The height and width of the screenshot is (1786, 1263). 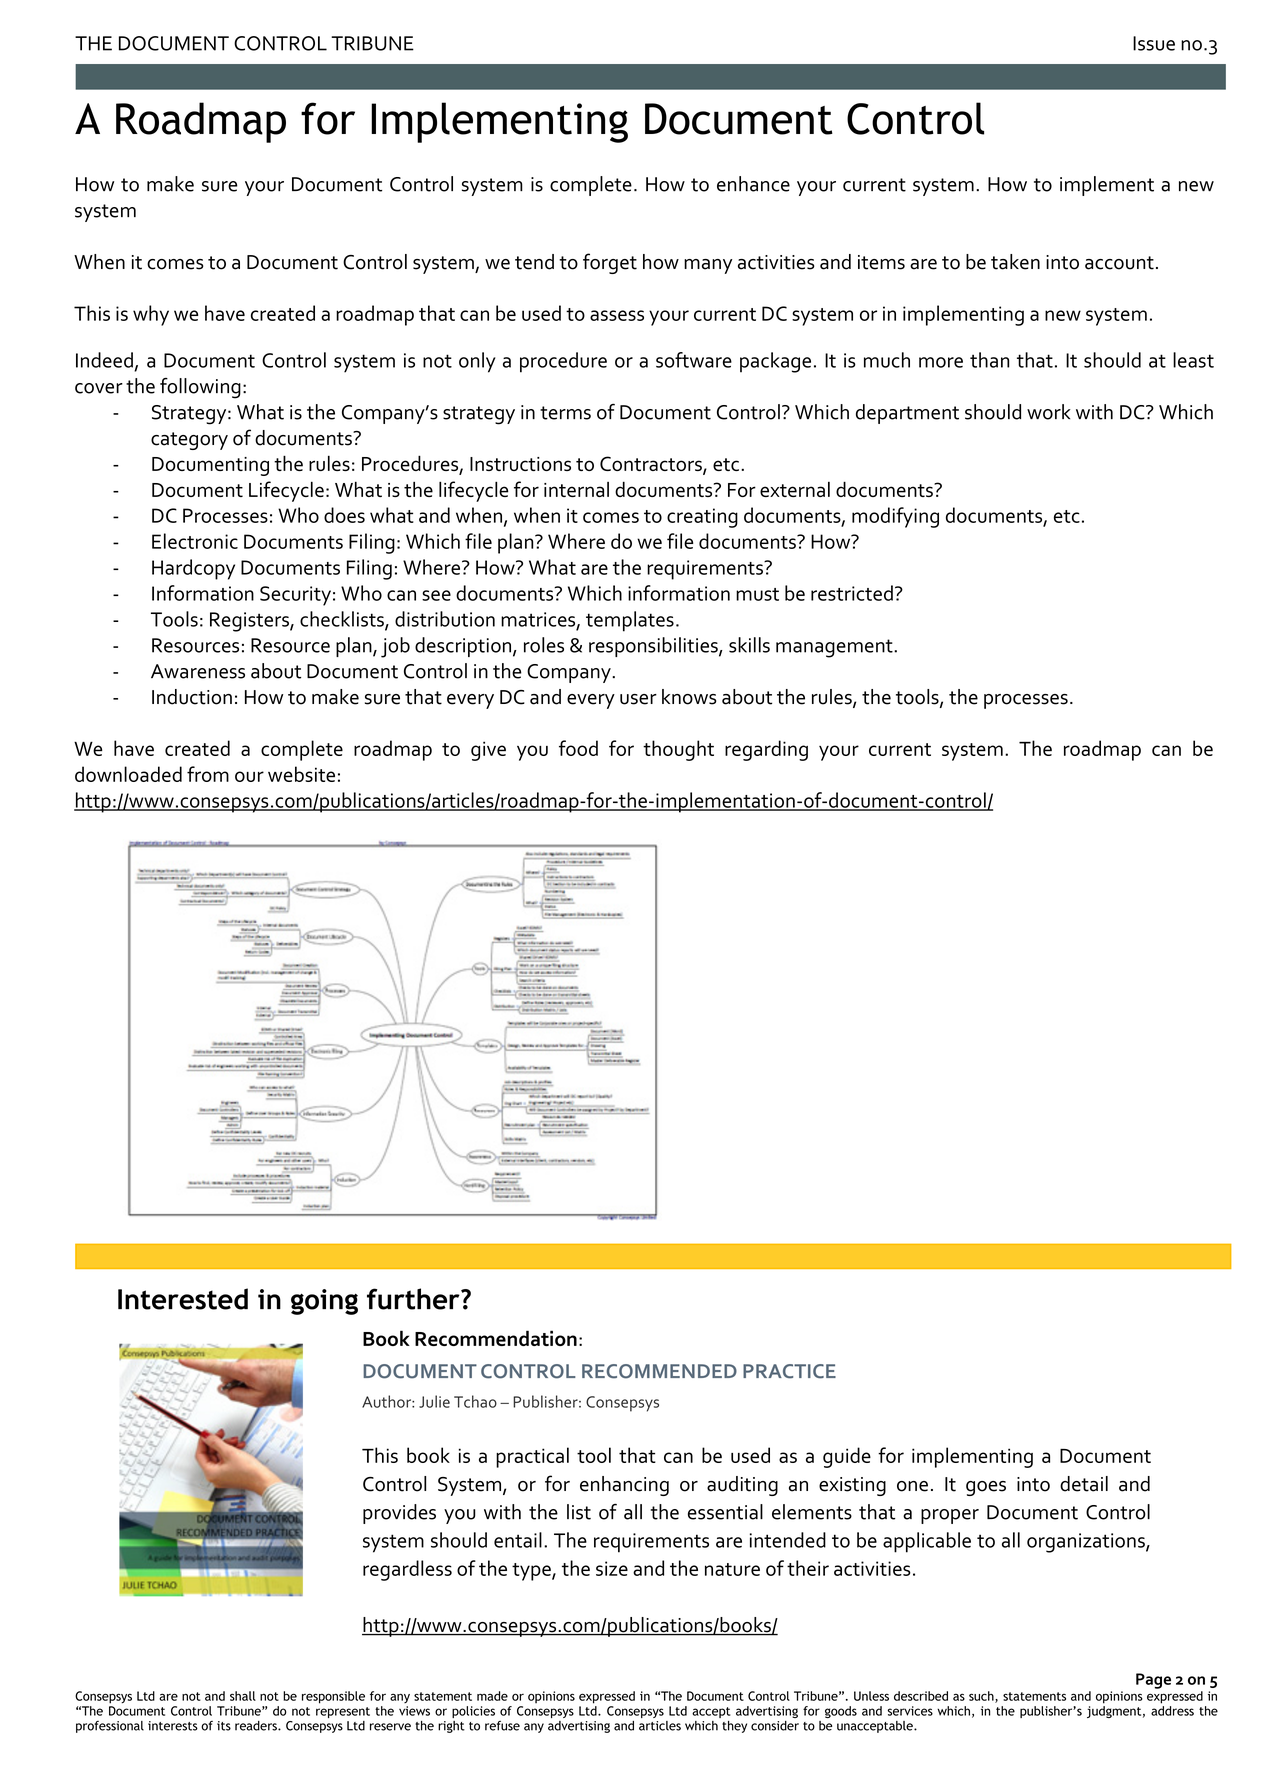 What do you see at coordinates (678, 750) in the screenshot?
I see `thought` at bounding box center [678, 750].
